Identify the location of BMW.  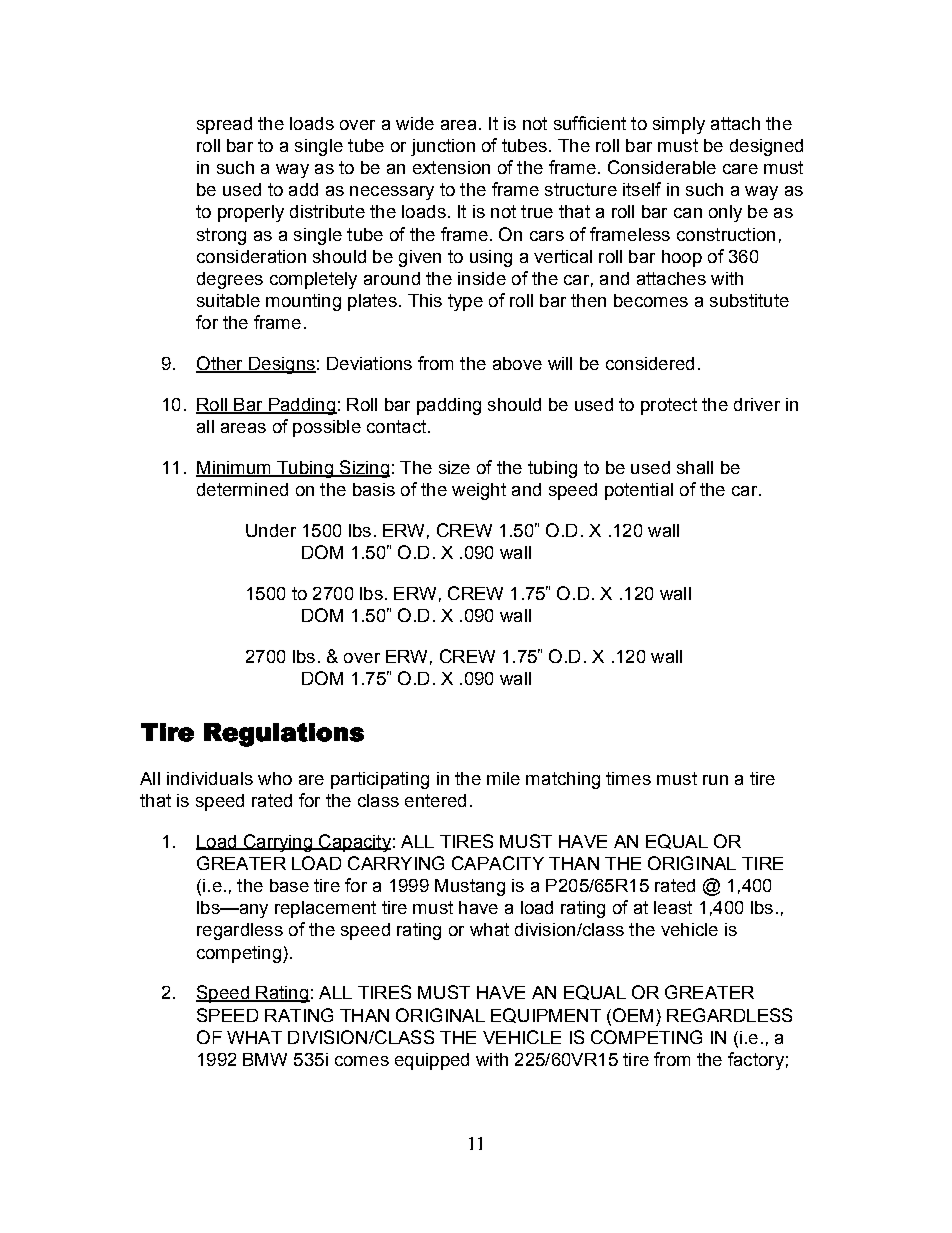
(265, 1059).
